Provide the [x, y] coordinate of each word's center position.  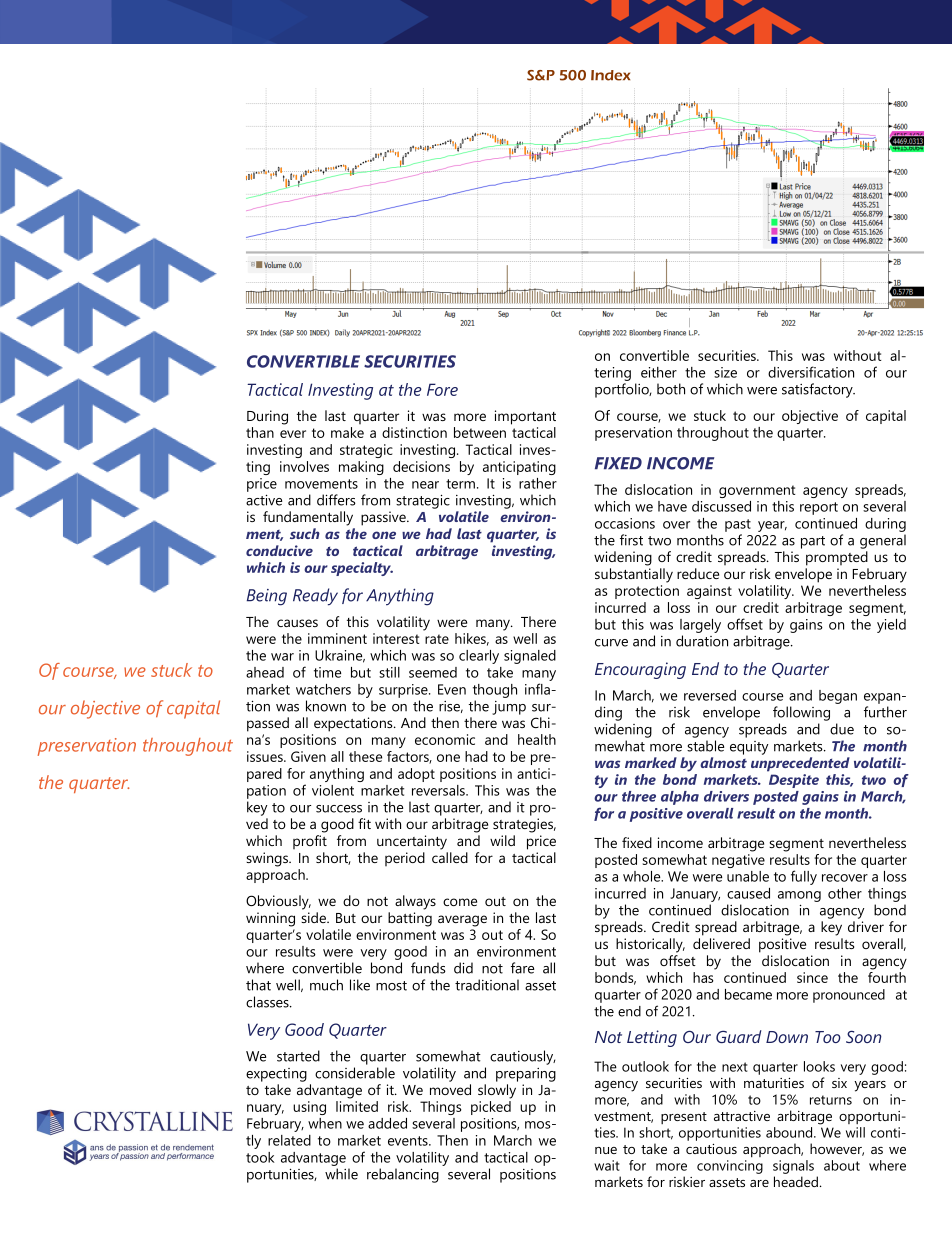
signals [793, 1167]
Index [610, 75]
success [339, 809]
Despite [794, 781]
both [671, 389]
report [819, 508]
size [725, 372]
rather [538, 483]
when [325, 1123]
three [639, 796]
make [347, 432]
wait [607, 1165]
